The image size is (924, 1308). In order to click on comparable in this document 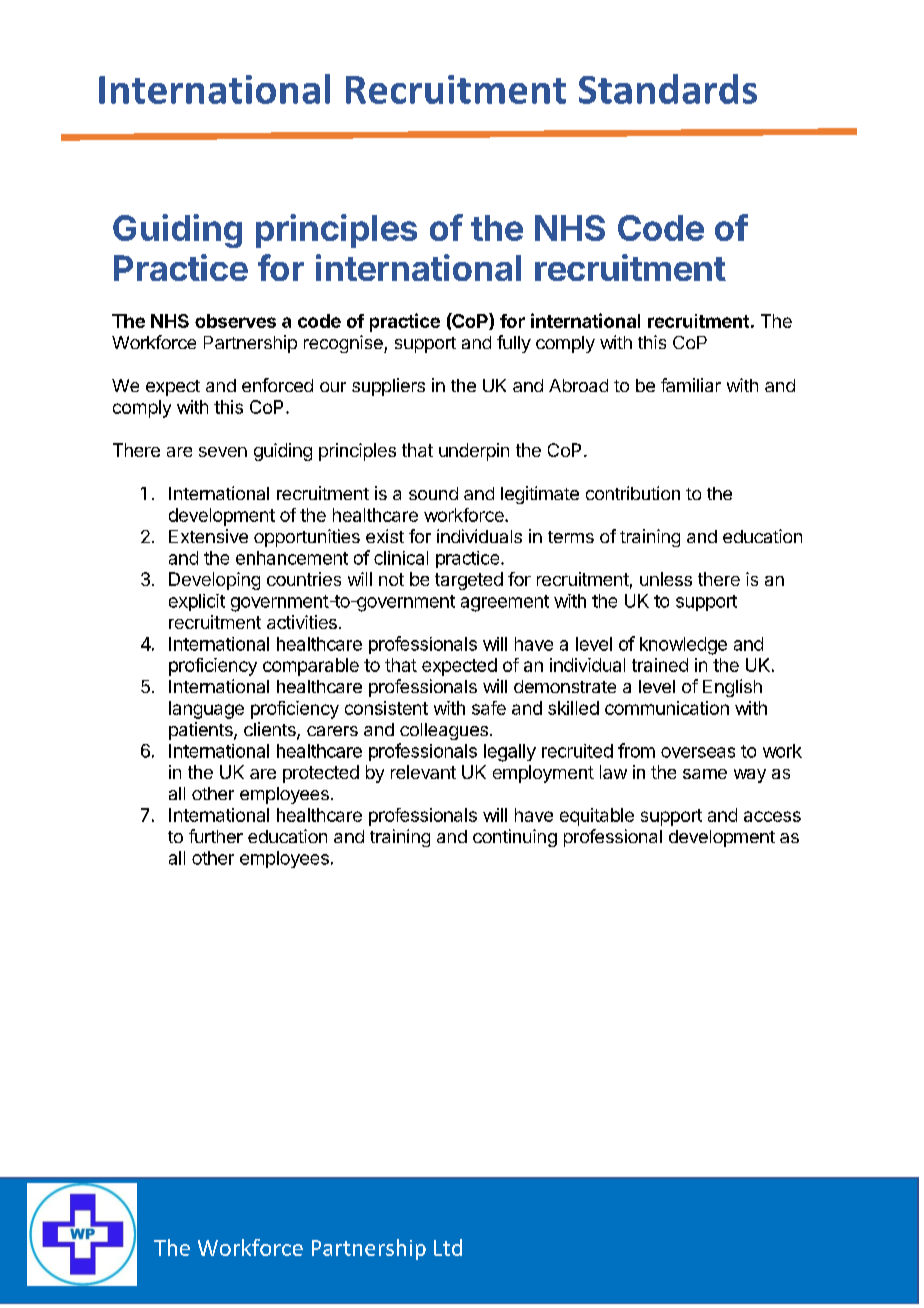, I will do `click(311, 667)`.
